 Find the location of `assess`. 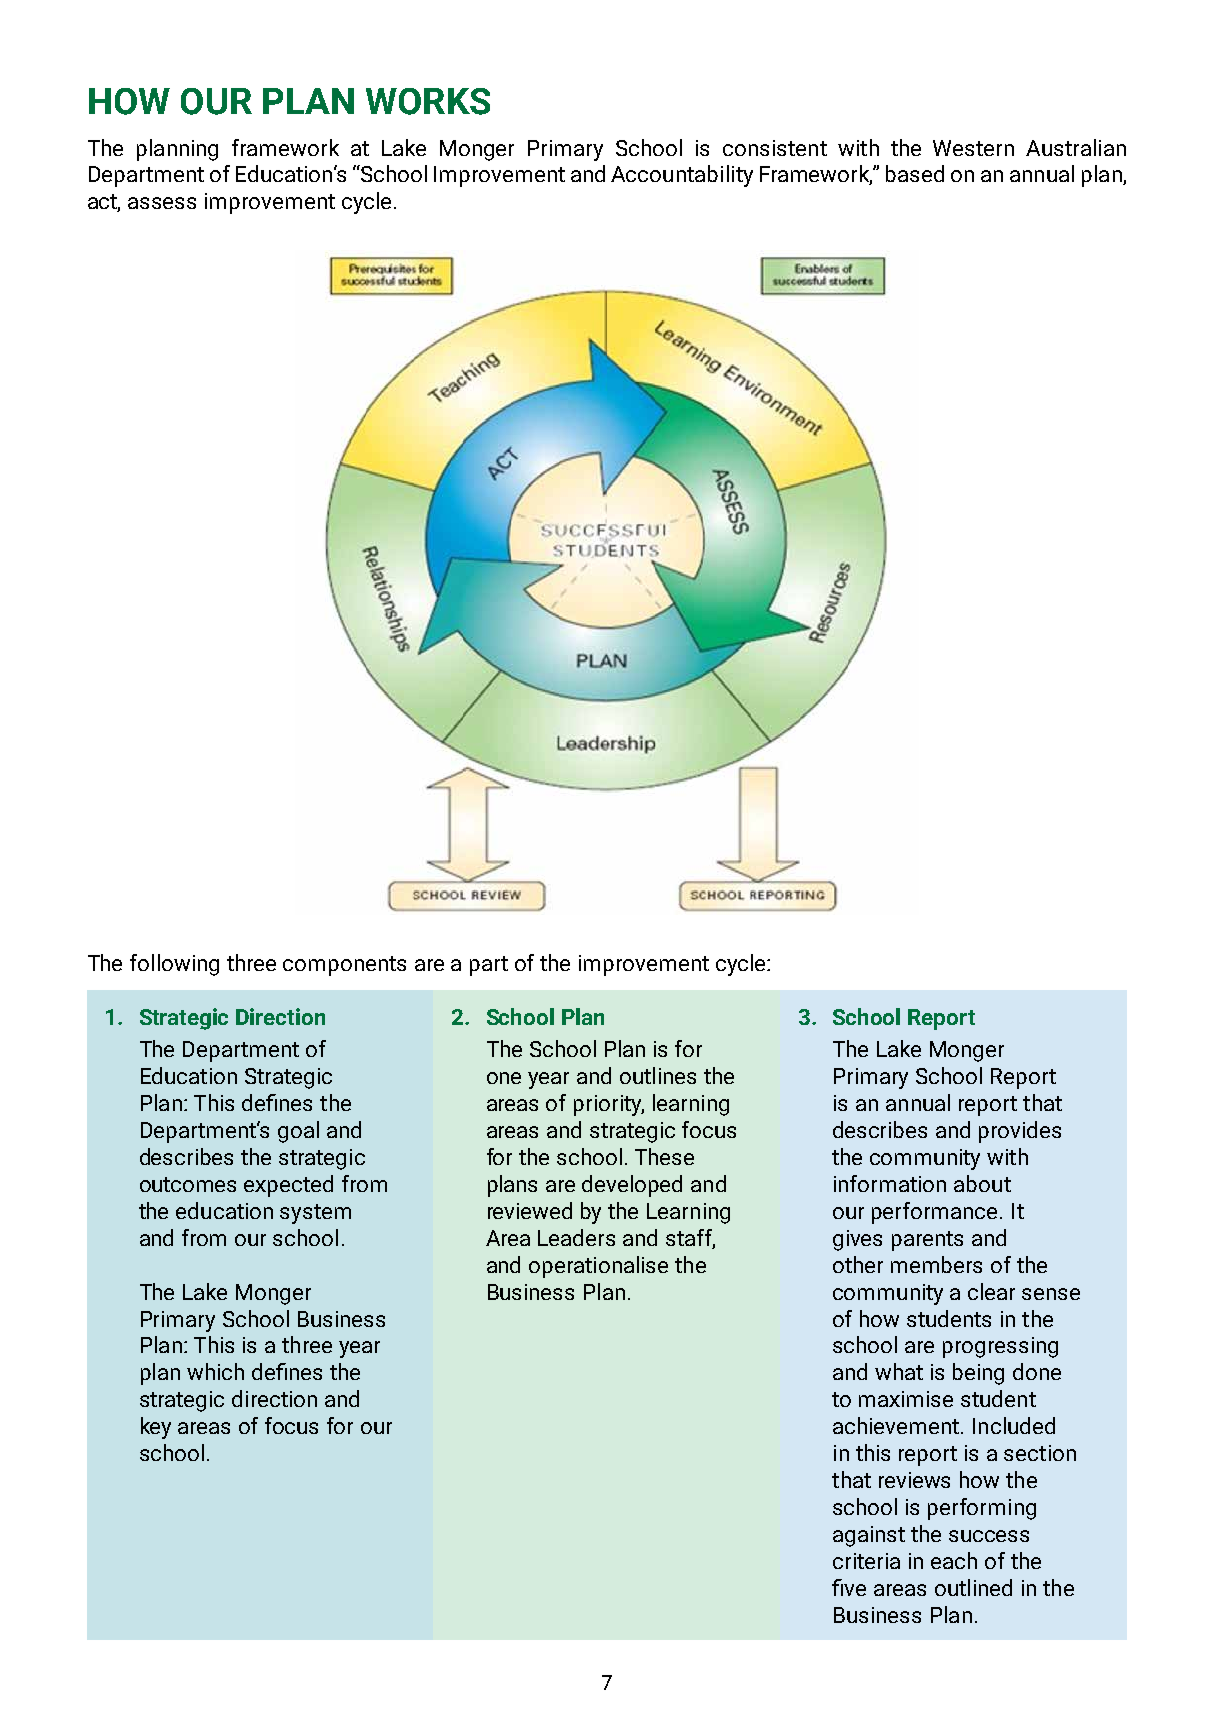

assess is located at coordinates (162, 203).
